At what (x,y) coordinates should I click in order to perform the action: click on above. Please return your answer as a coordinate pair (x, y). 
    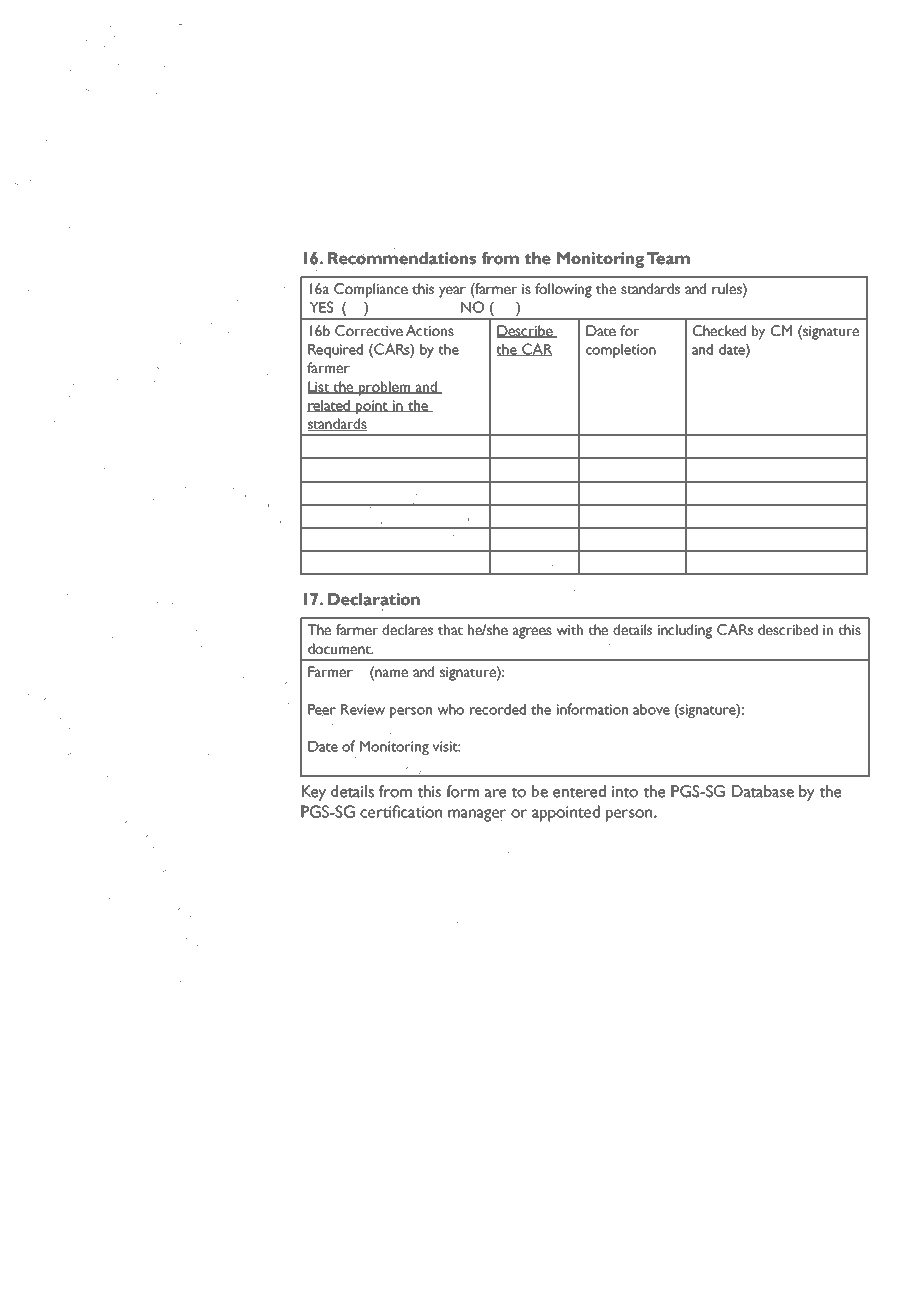
    Looking at the image, I should click on (651, 709).
